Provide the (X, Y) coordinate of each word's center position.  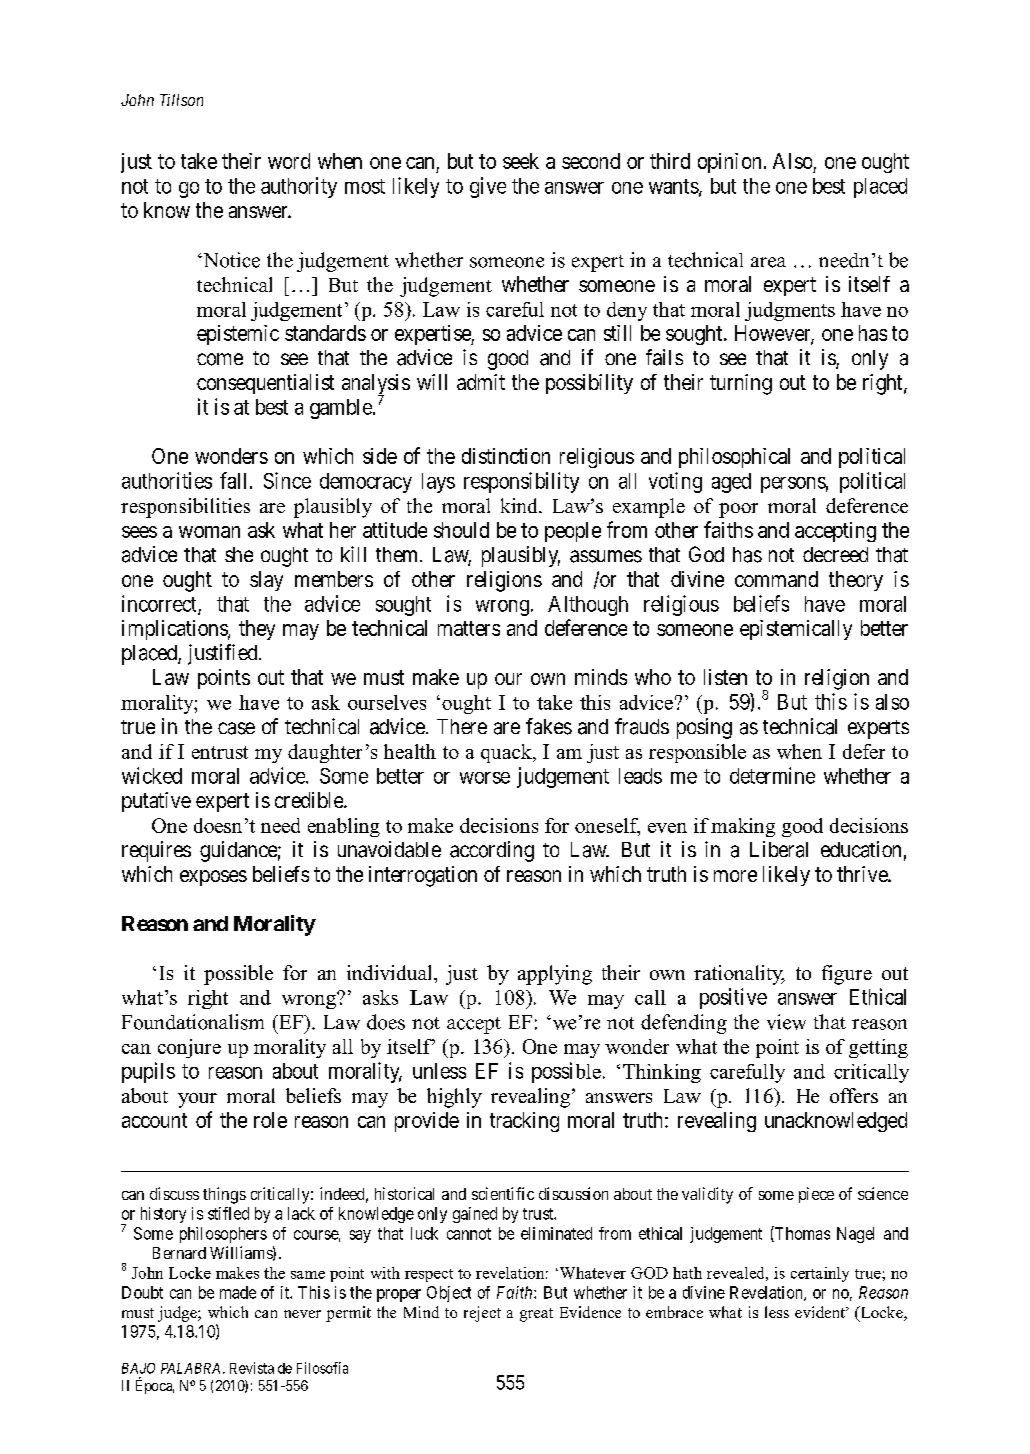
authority (299, 187)
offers (854, 1095)
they (257, 630)
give (488, 187)
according (492, 851)
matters (469, 628)
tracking (524, 1122)
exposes (213, 878)
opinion (729, 163)
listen (725, 677)
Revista (252, 1368)
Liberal (779, 849)
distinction (506, 456)
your (197, 1100)
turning (741, 384)
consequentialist (265, 384)
